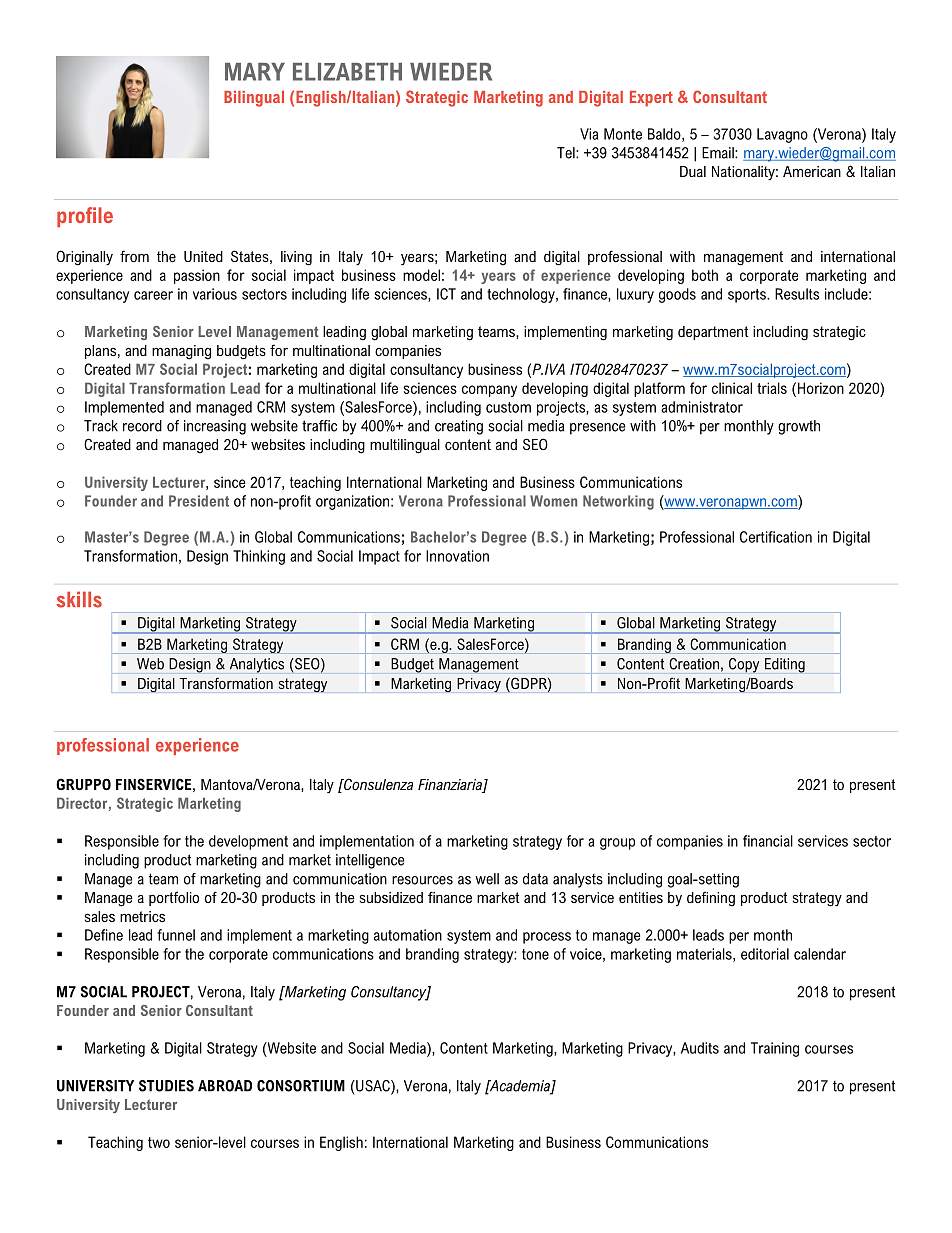 This document has width=952, height=1233. I want to click on resources, so click(422, 880).
